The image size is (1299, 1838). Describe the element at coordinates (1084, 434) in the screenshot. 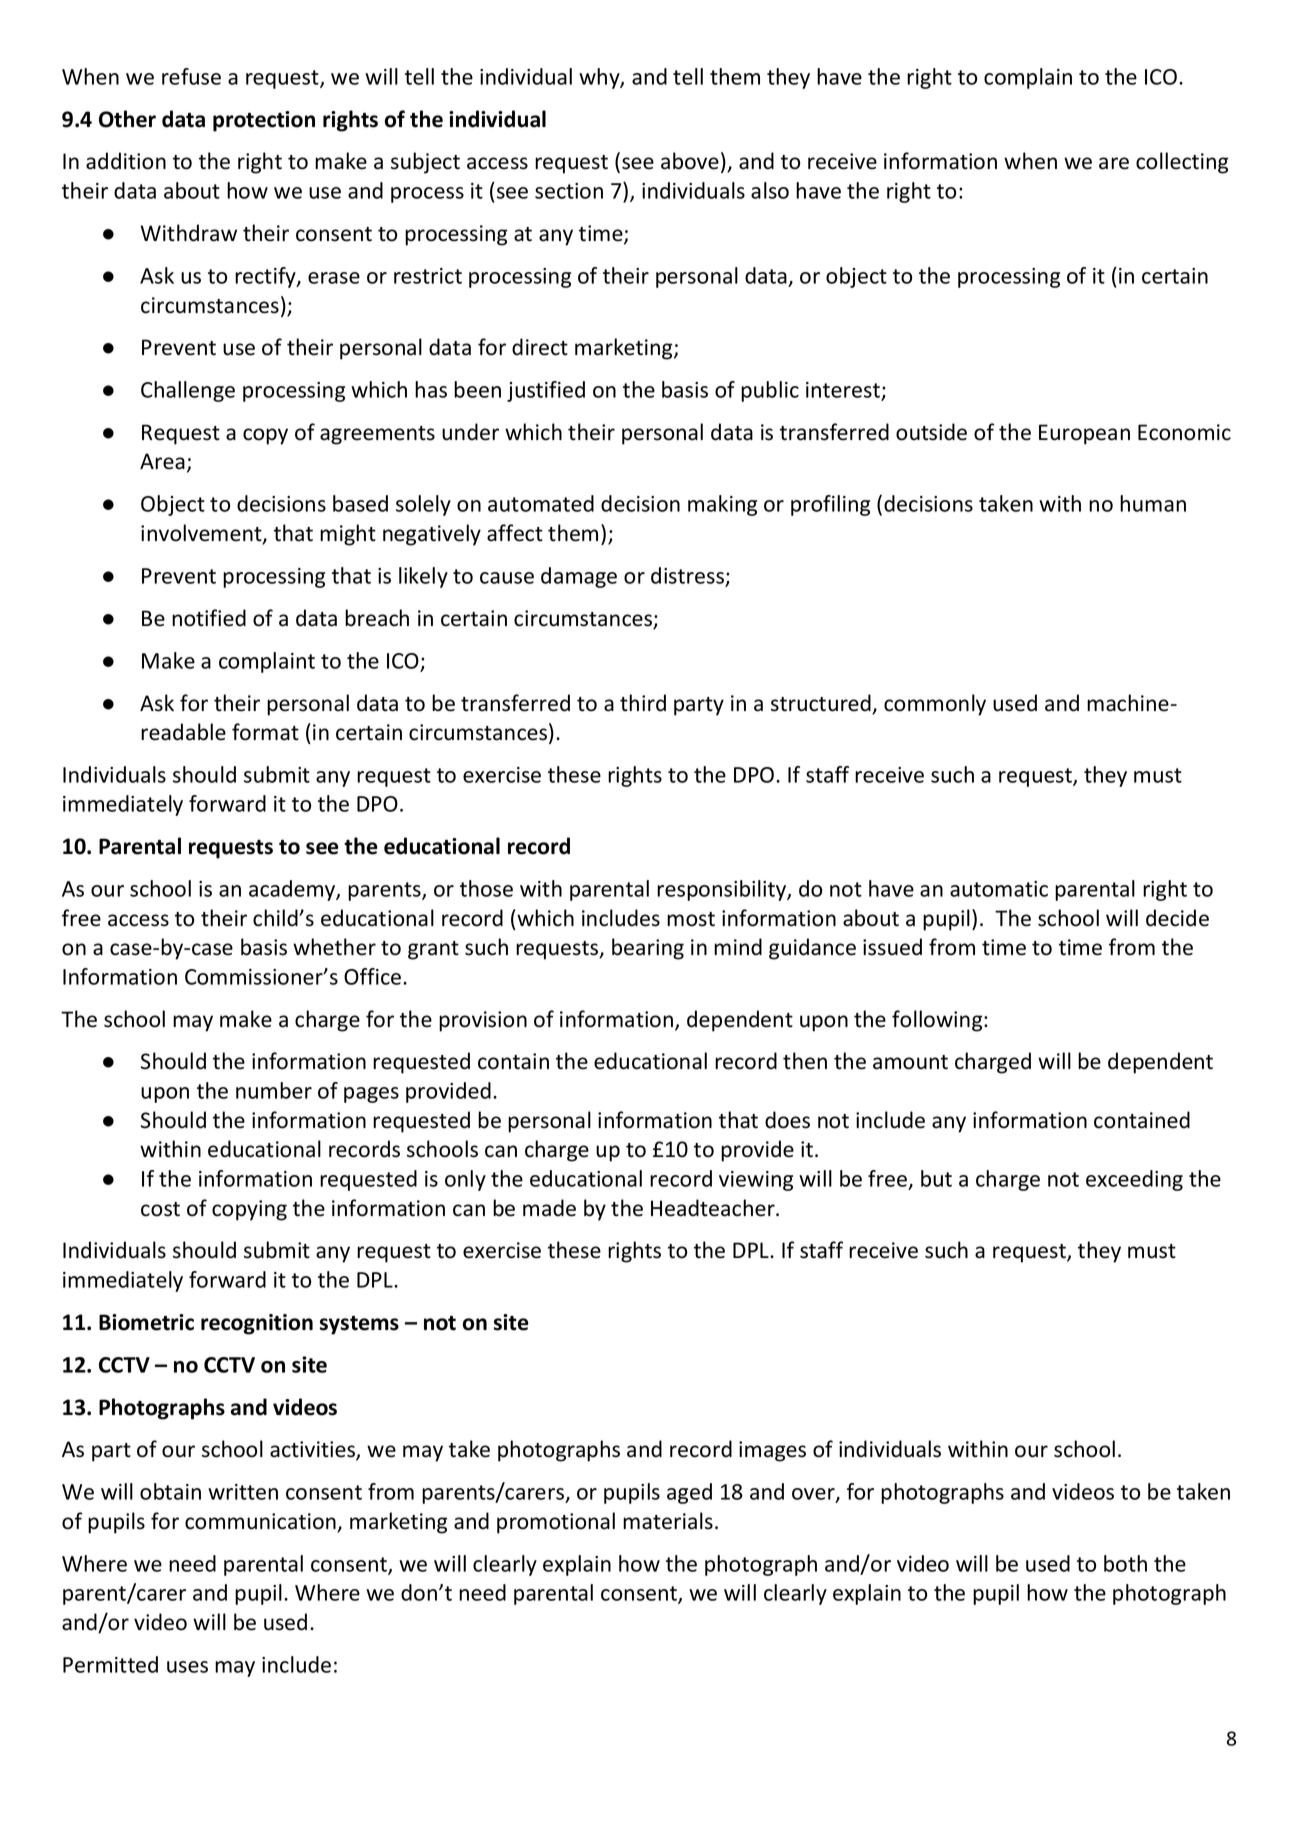

I see `European` at that location.
